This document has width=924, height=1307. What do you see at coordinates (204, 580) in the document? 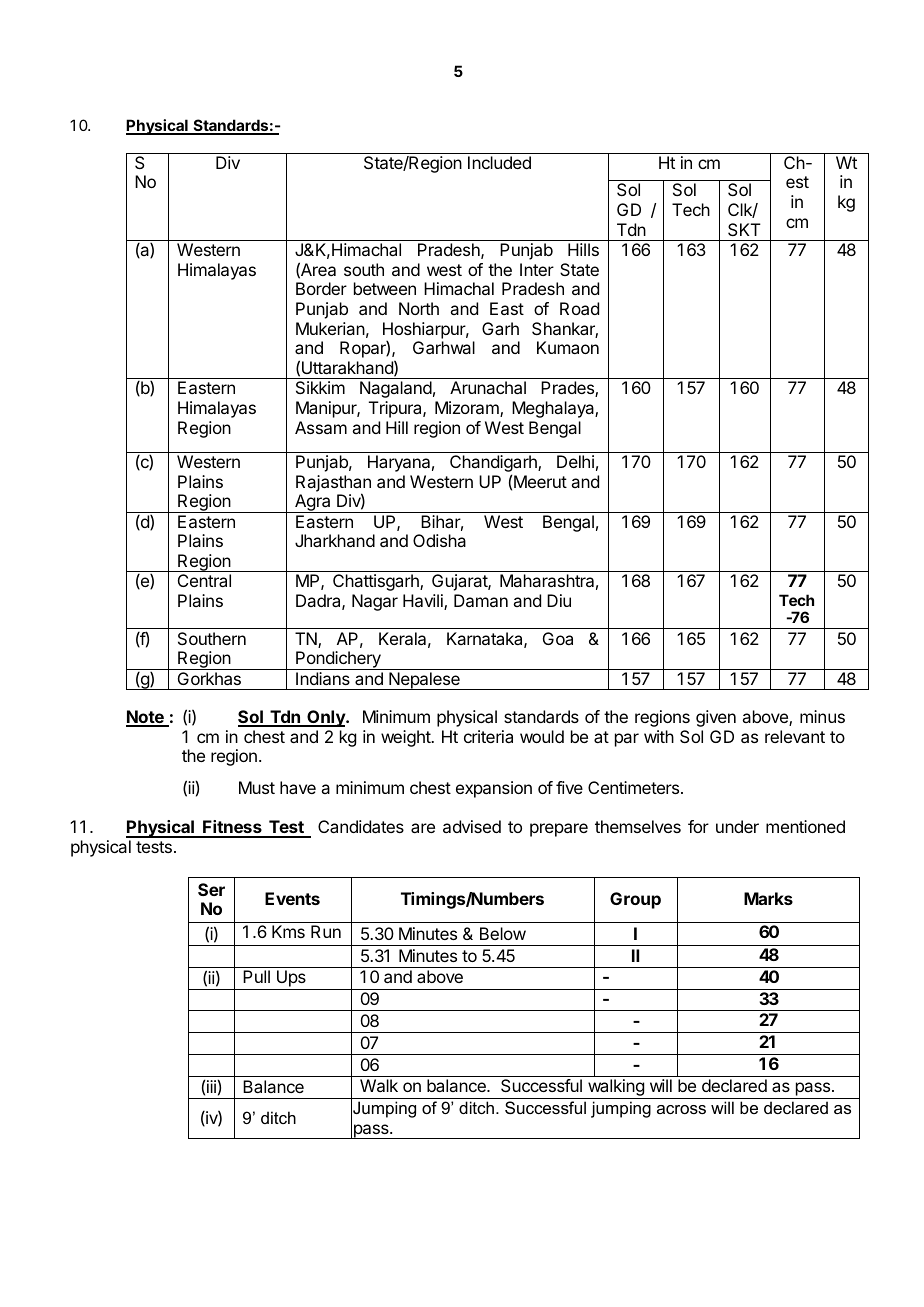
I see `Central` at bounding box center [204, 580].
